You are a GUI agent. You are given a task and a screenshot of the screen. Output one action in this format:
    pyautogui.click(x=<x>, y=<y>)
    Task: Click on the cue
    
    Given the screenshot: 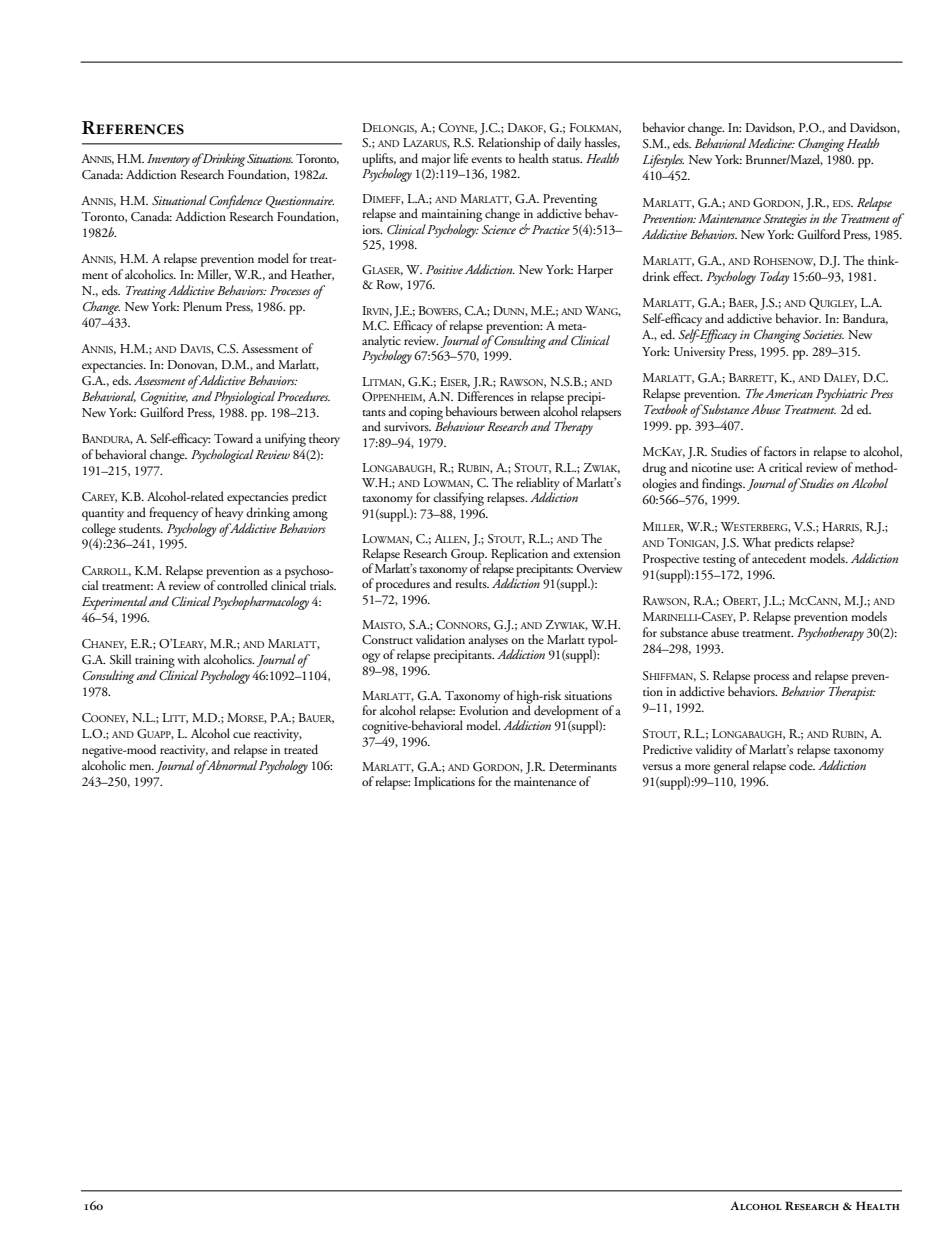 What is the action you would take?
    pyautogui.click(x=241, y=735)
